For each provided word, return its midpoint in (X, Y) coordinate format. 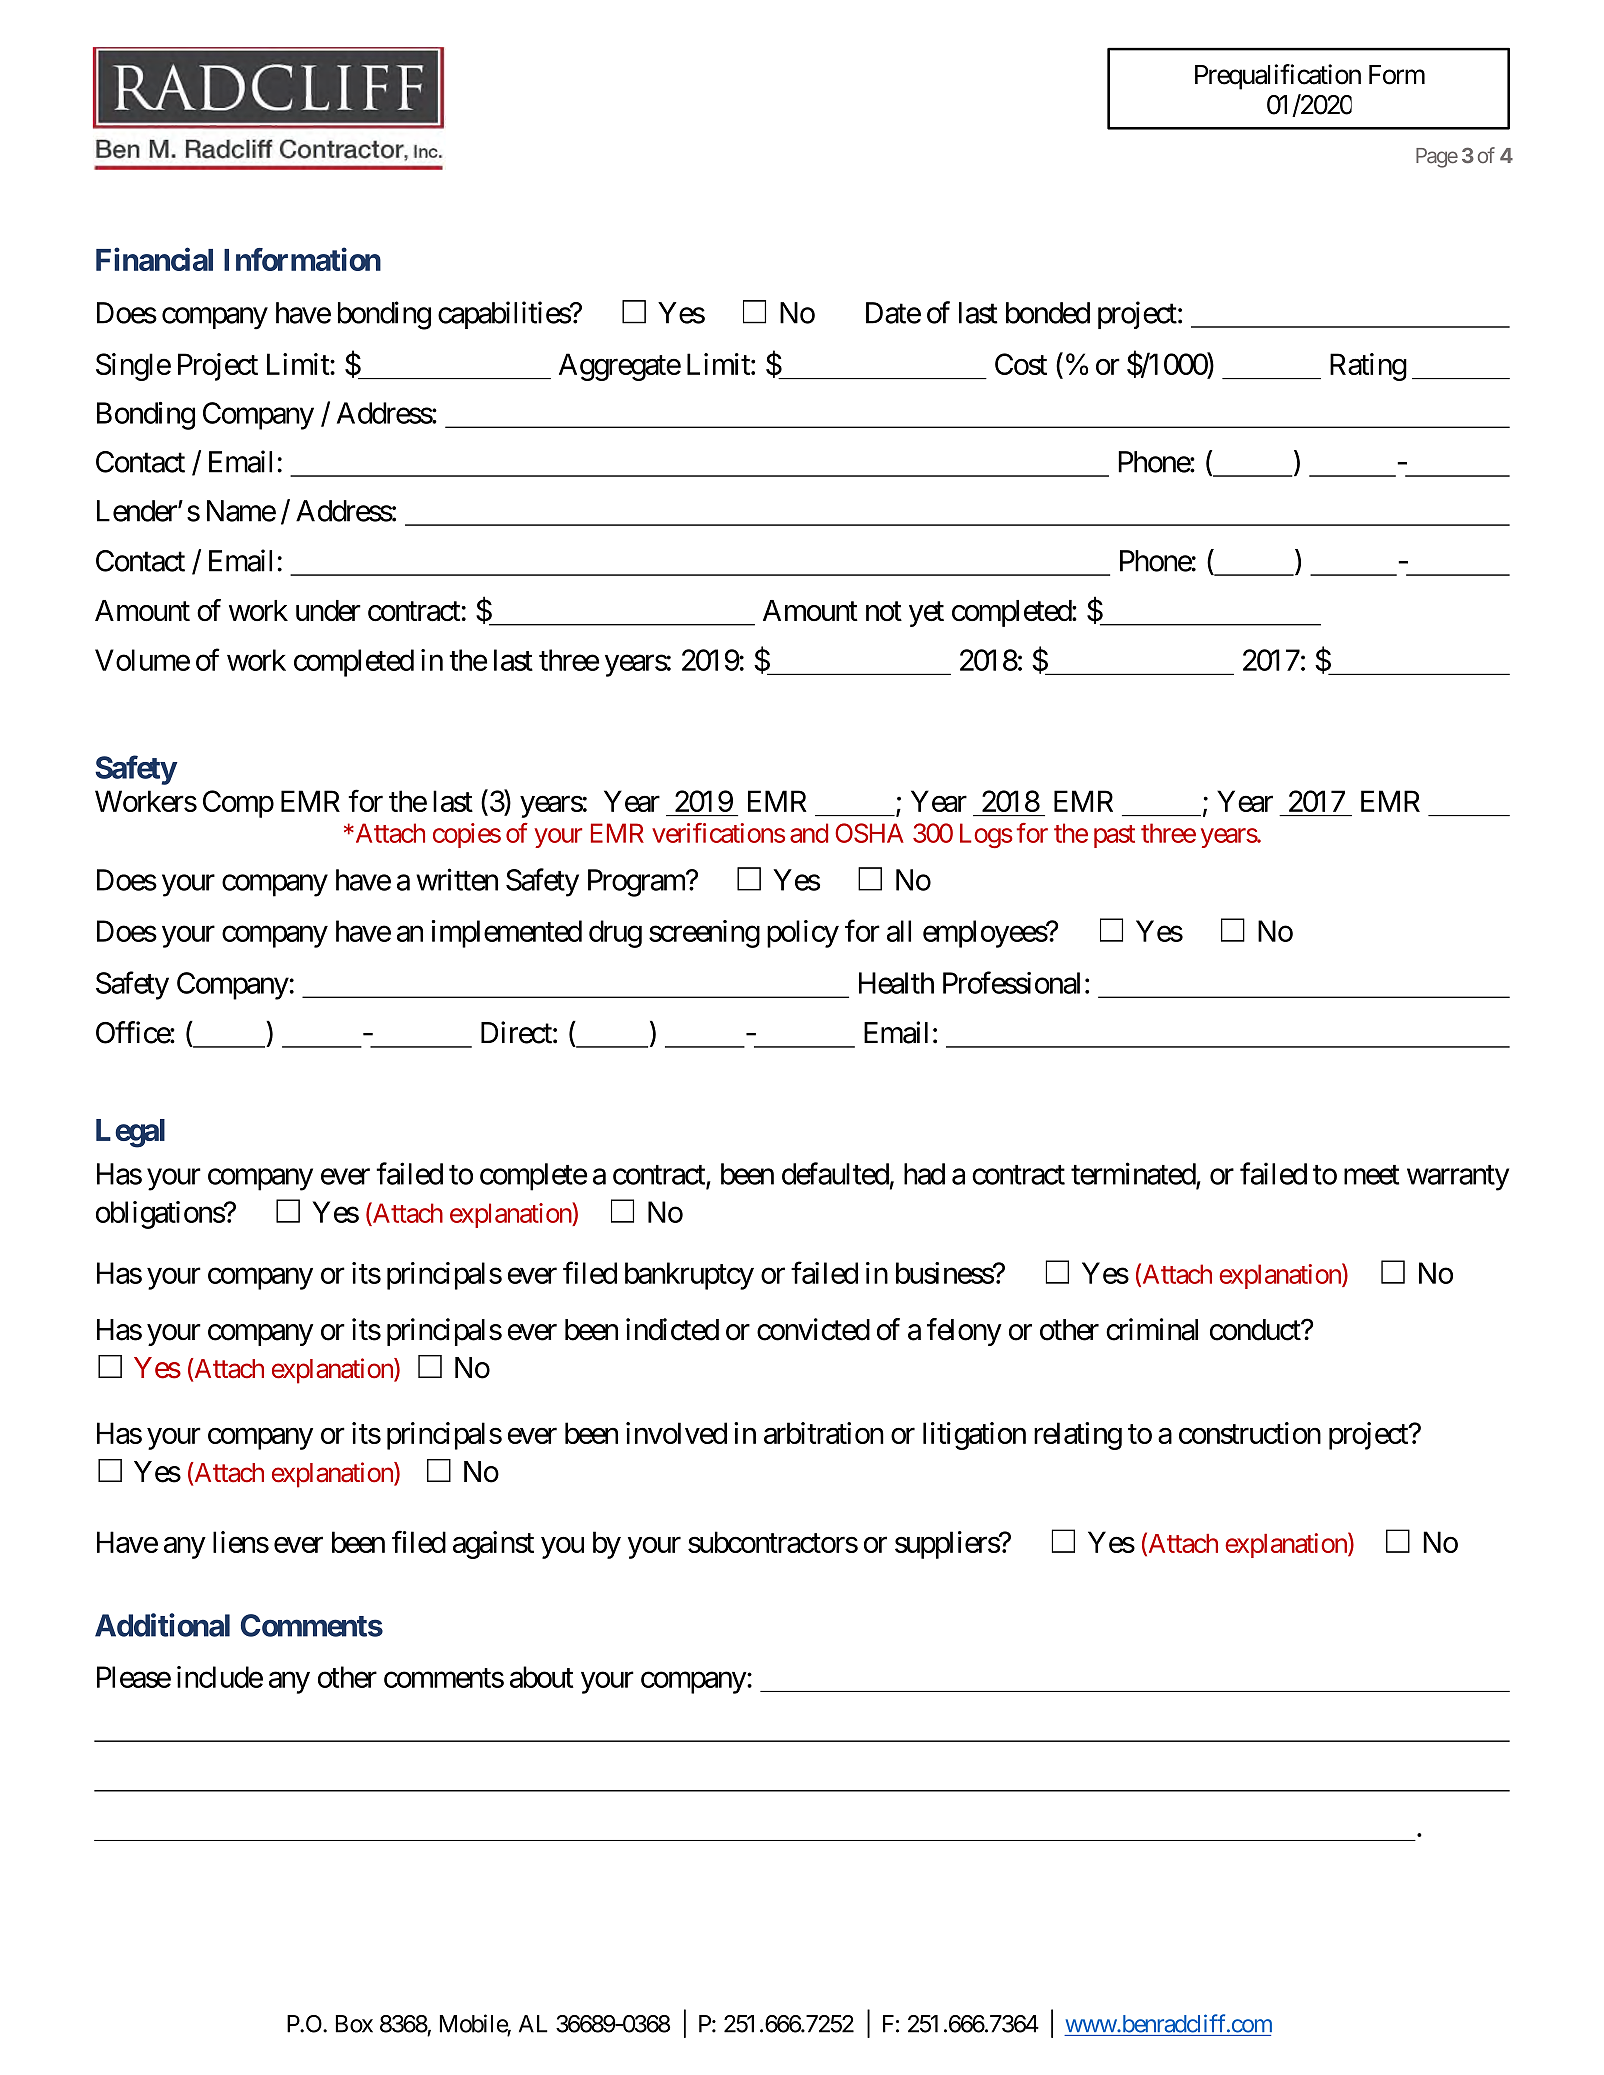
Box (354, 2024)
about (541, 1677)
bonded (1048, 313)
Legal (130, 1133)
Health (896, 983)
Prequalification (1278, 77)
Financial (154, 259)
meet (1371, 1175)
